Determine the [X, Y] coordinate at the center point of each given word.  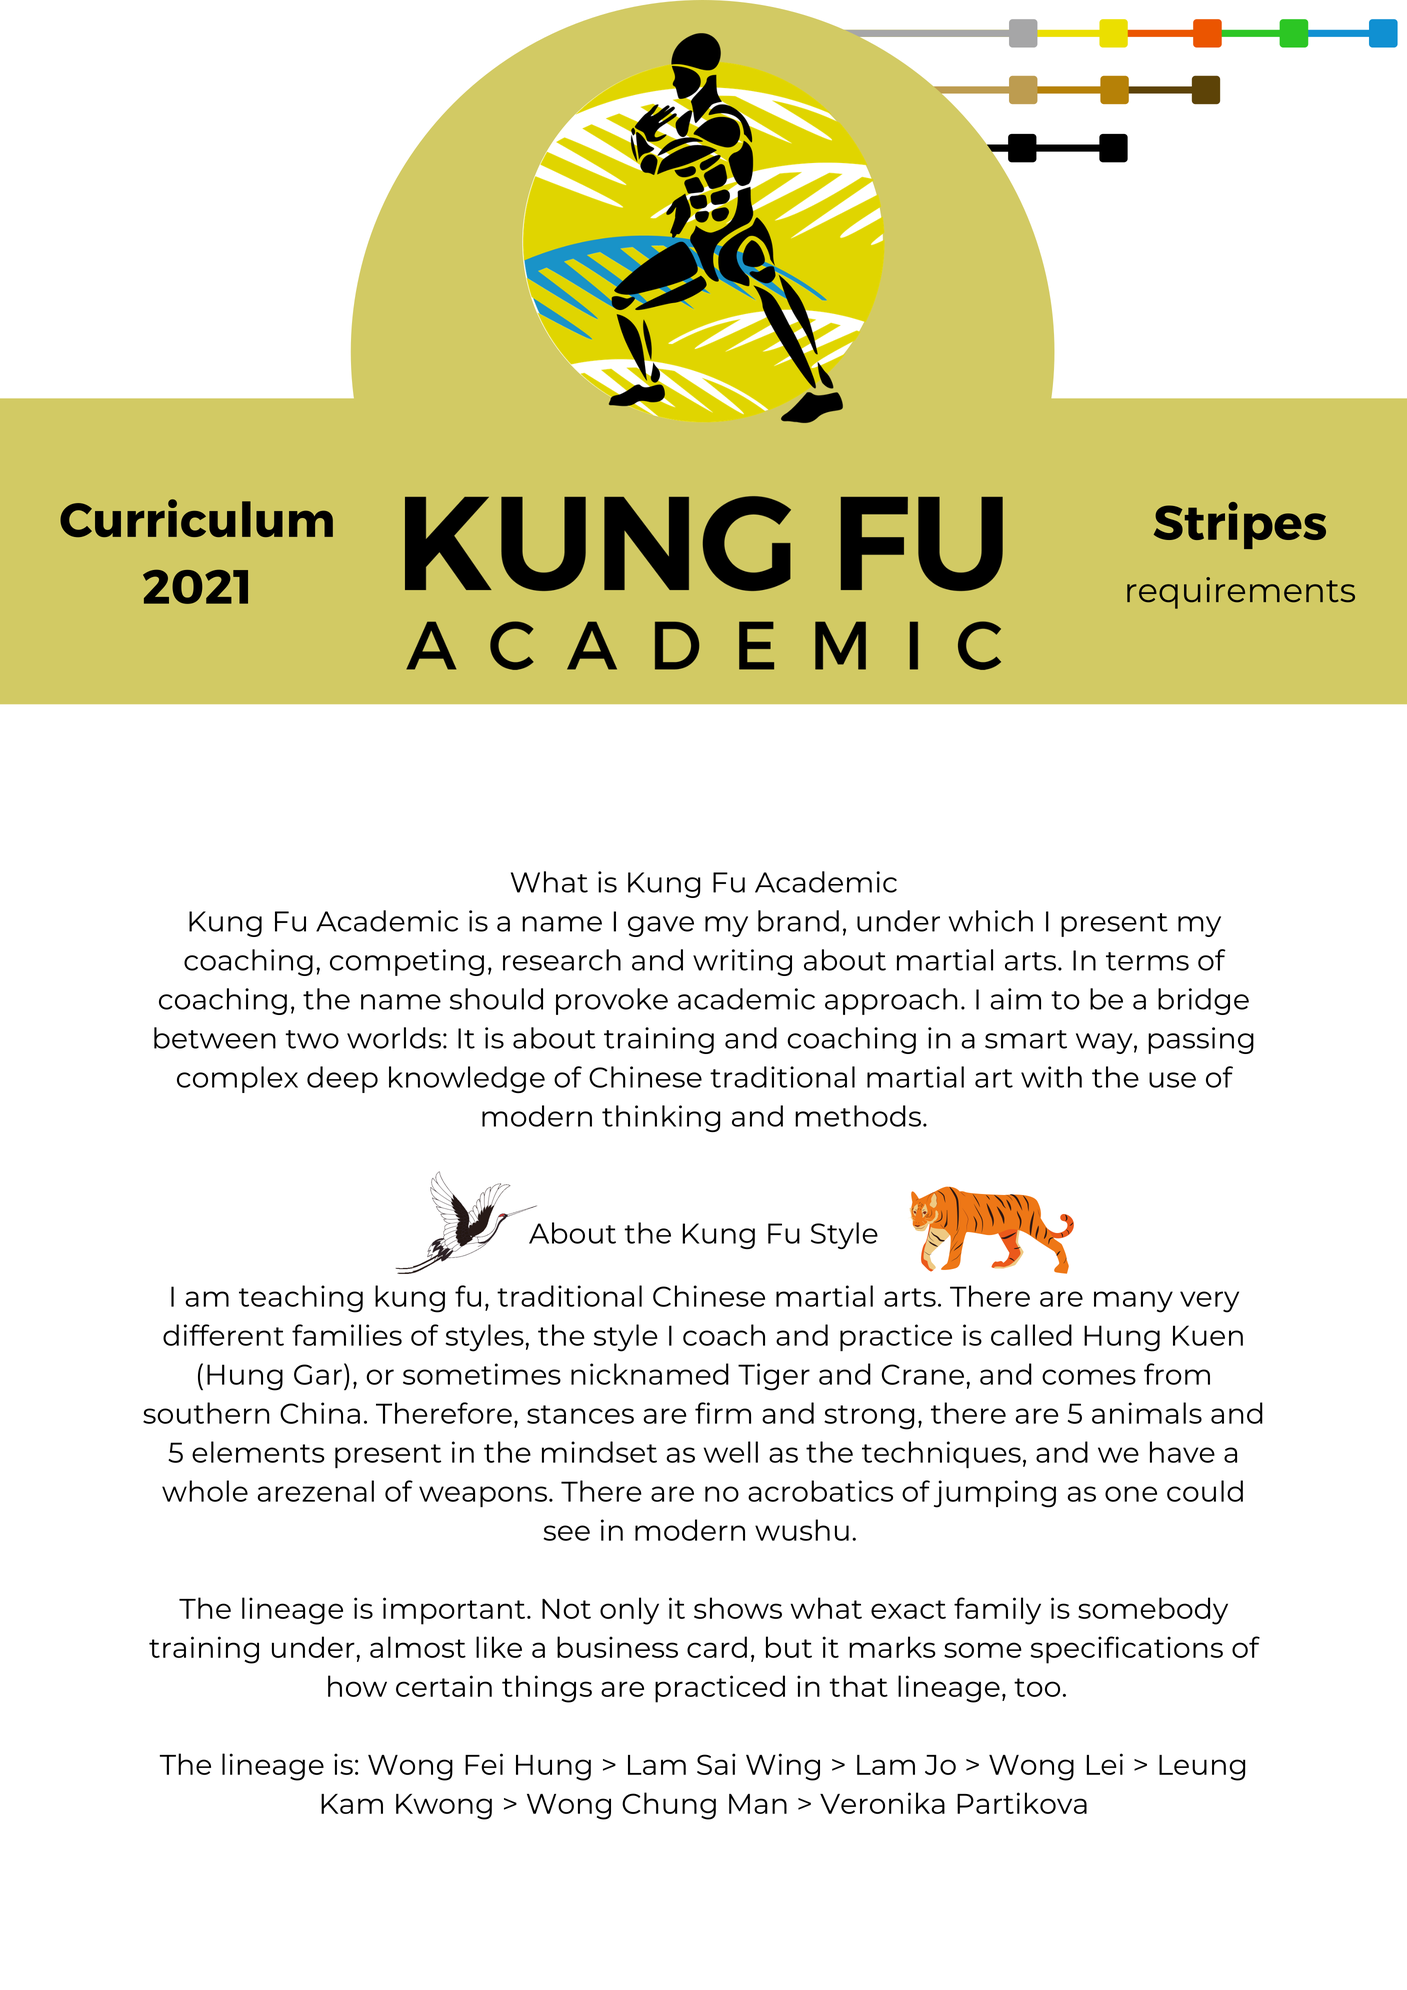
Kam [352, 1804]
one [1131, 1494]
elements [258, 1452]
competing [407, 962]
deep [342, 1079]
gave [661, 926]
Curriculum [196, 518]
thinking [661, 1118]
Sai [716, 1764]
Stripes [1240, 525]
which [991, 921]
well [731, 1452]
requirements [1241, 593]
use [1172, 1080]
